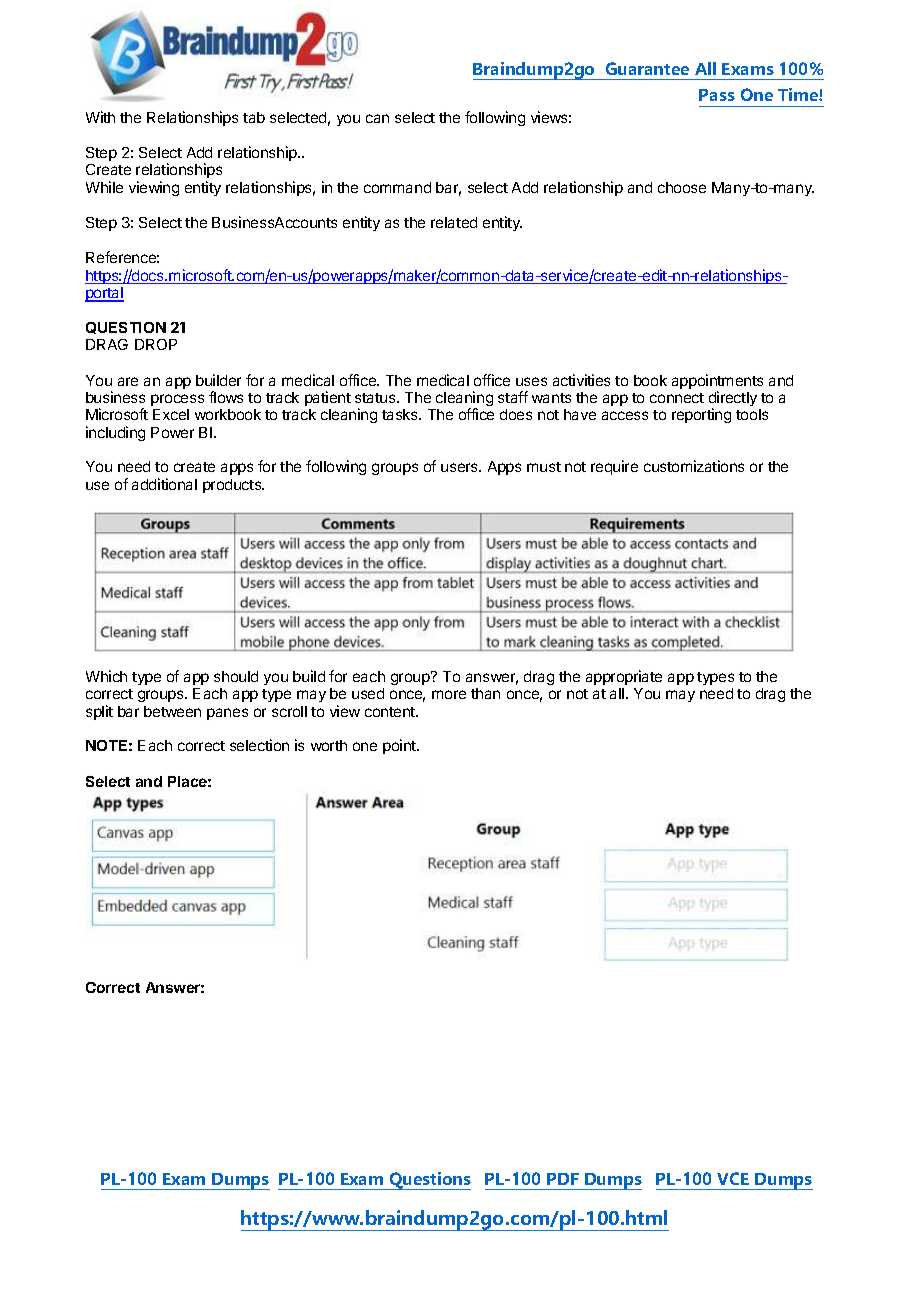 Image resolution: width=924 pixels, height=1307 pixels. Describe the element at coordinates (677, 398) in the page. I see `connect` at that location.
